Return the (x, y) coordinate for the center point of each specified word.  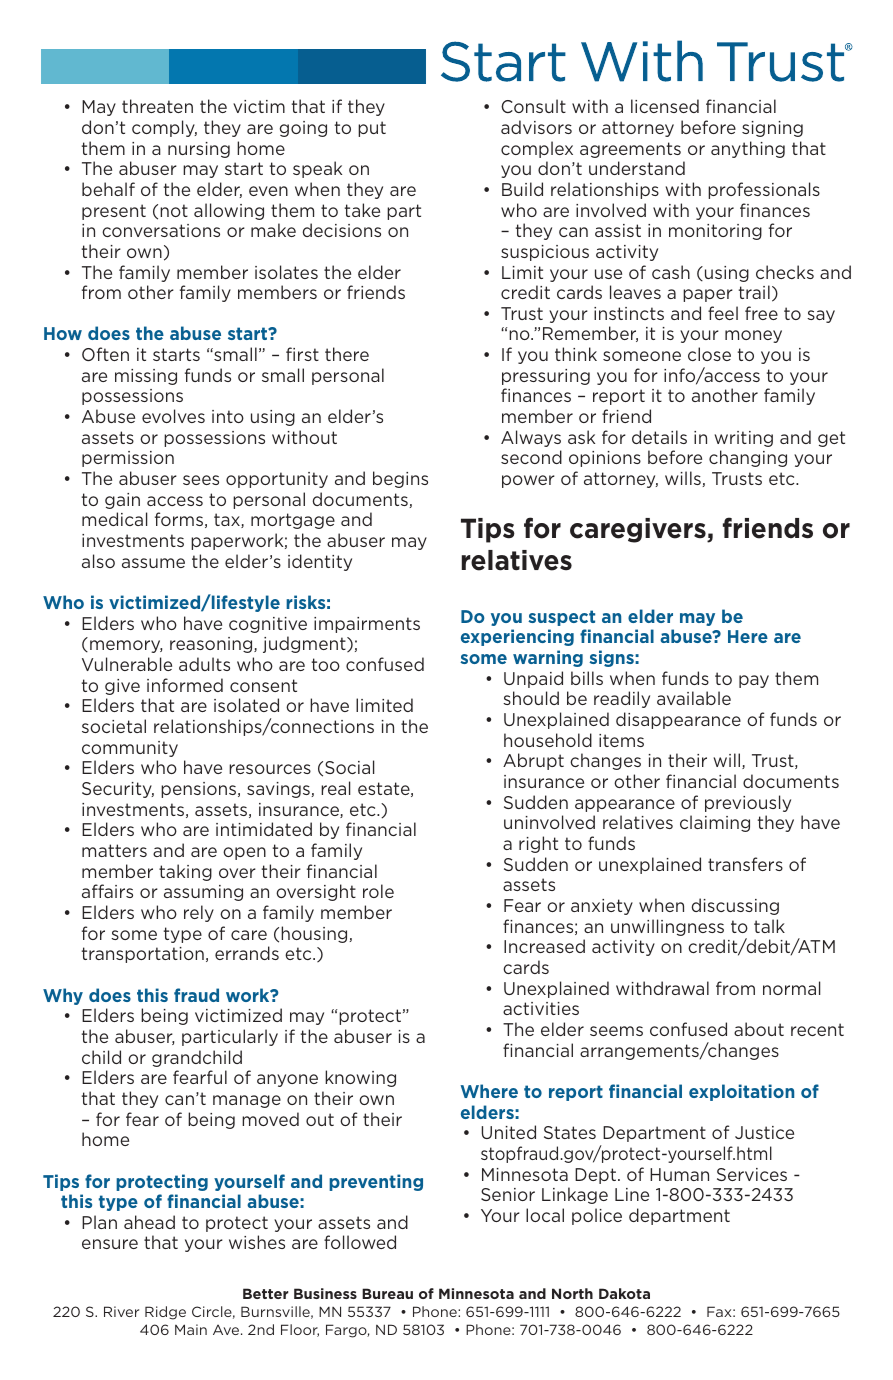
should (531, 698)
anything (748, 149)
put (372, 129)
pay (754, 681)
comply (164, 128)
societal (114, 726)
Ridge (165, 1313)
